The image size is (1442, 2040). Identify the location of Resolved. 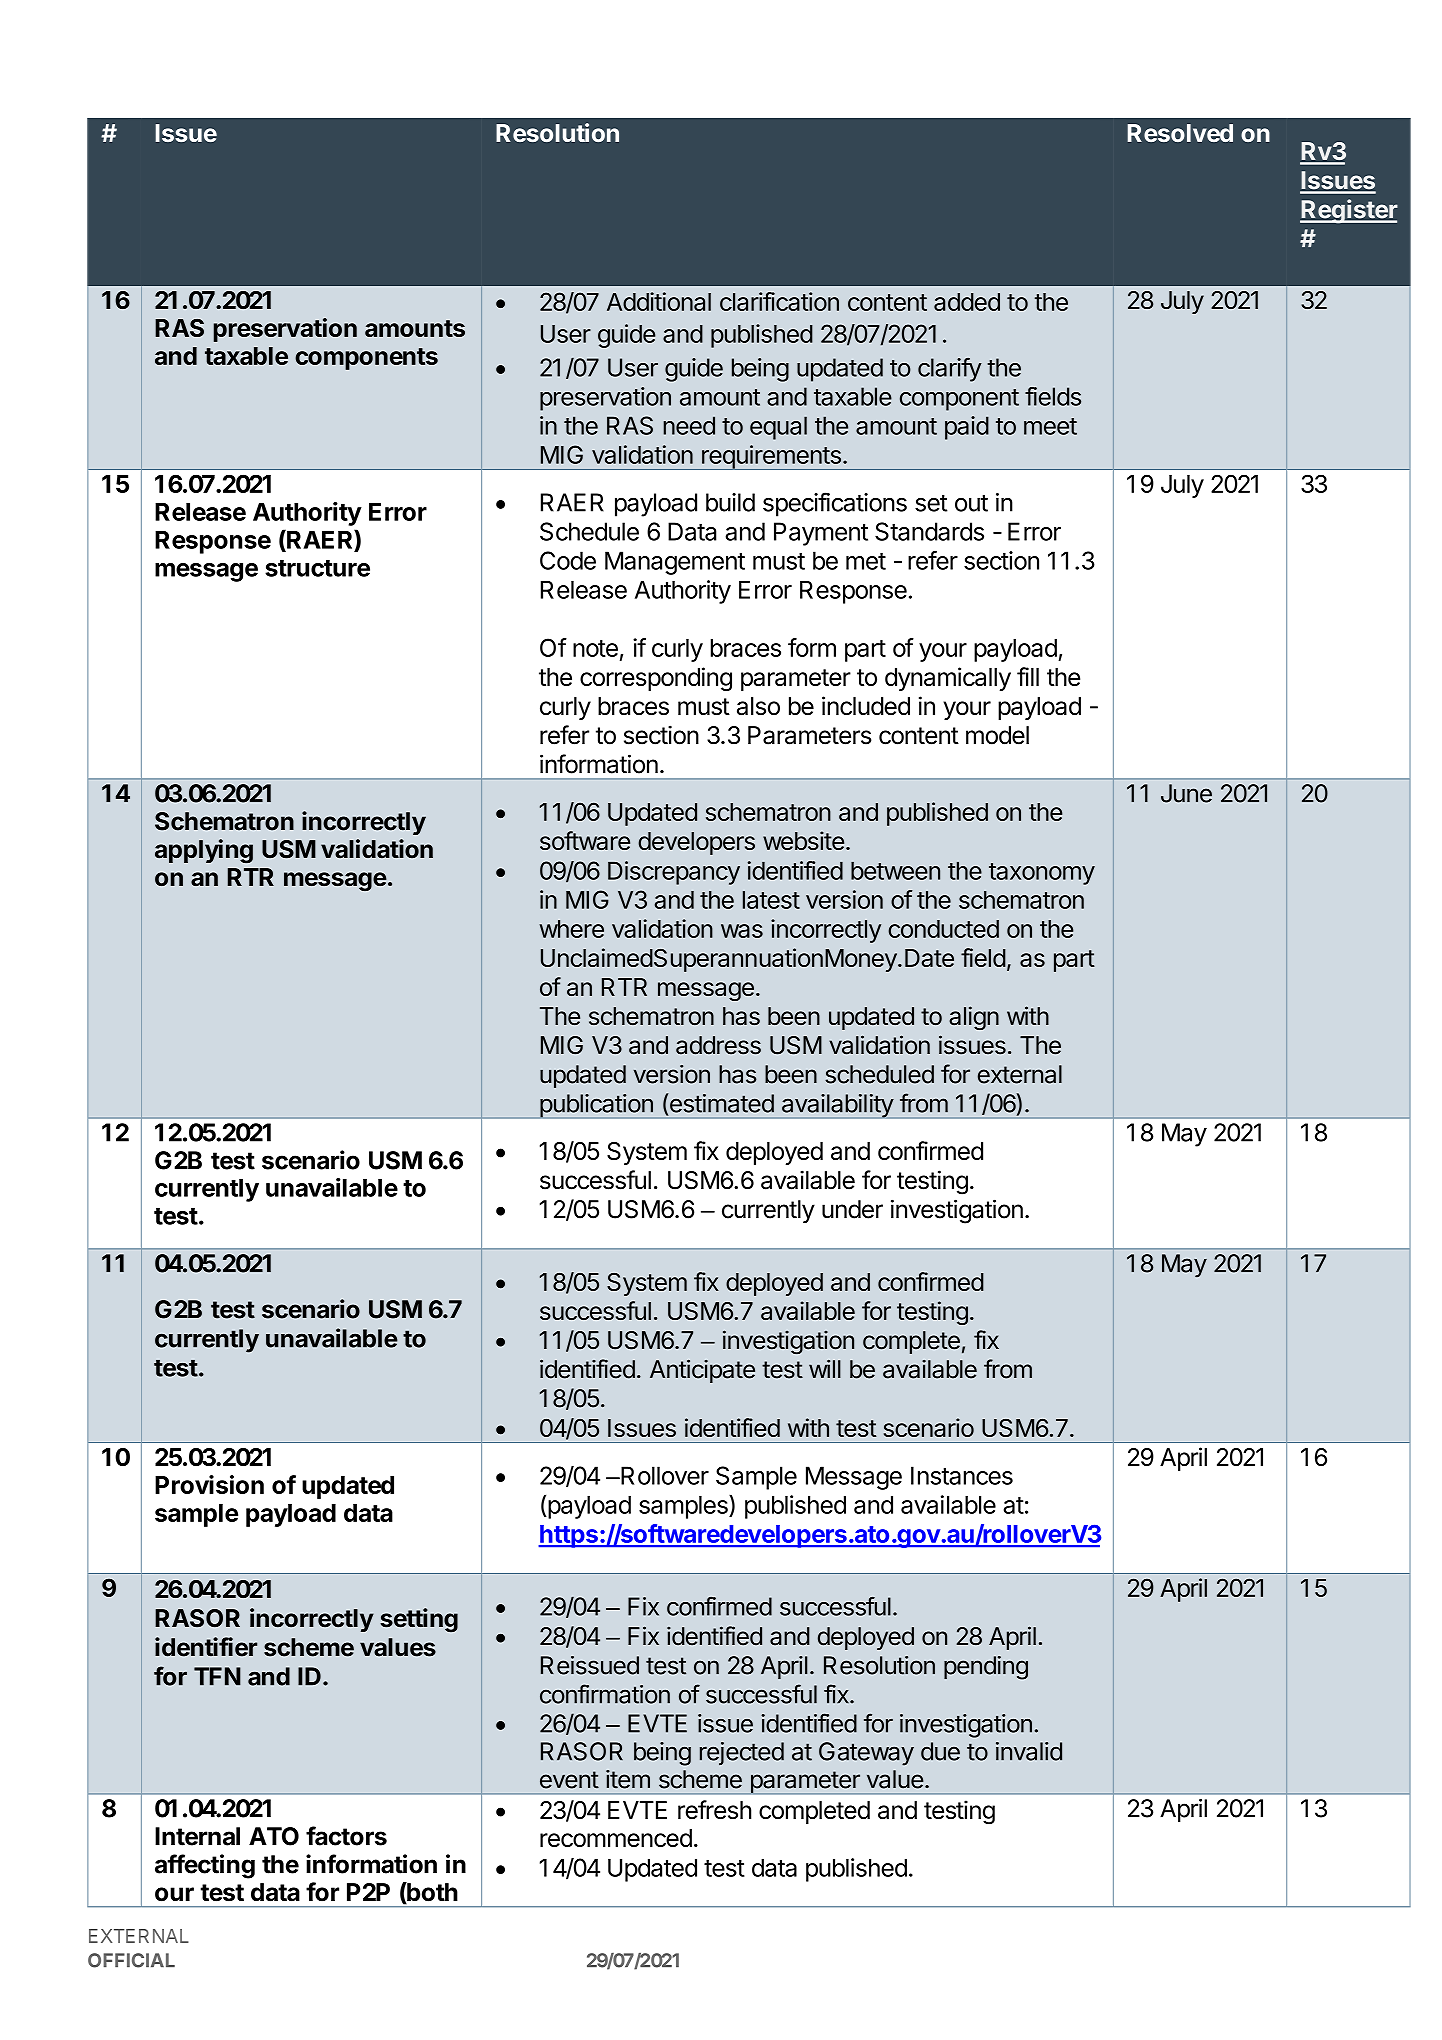
(1180, 133).
